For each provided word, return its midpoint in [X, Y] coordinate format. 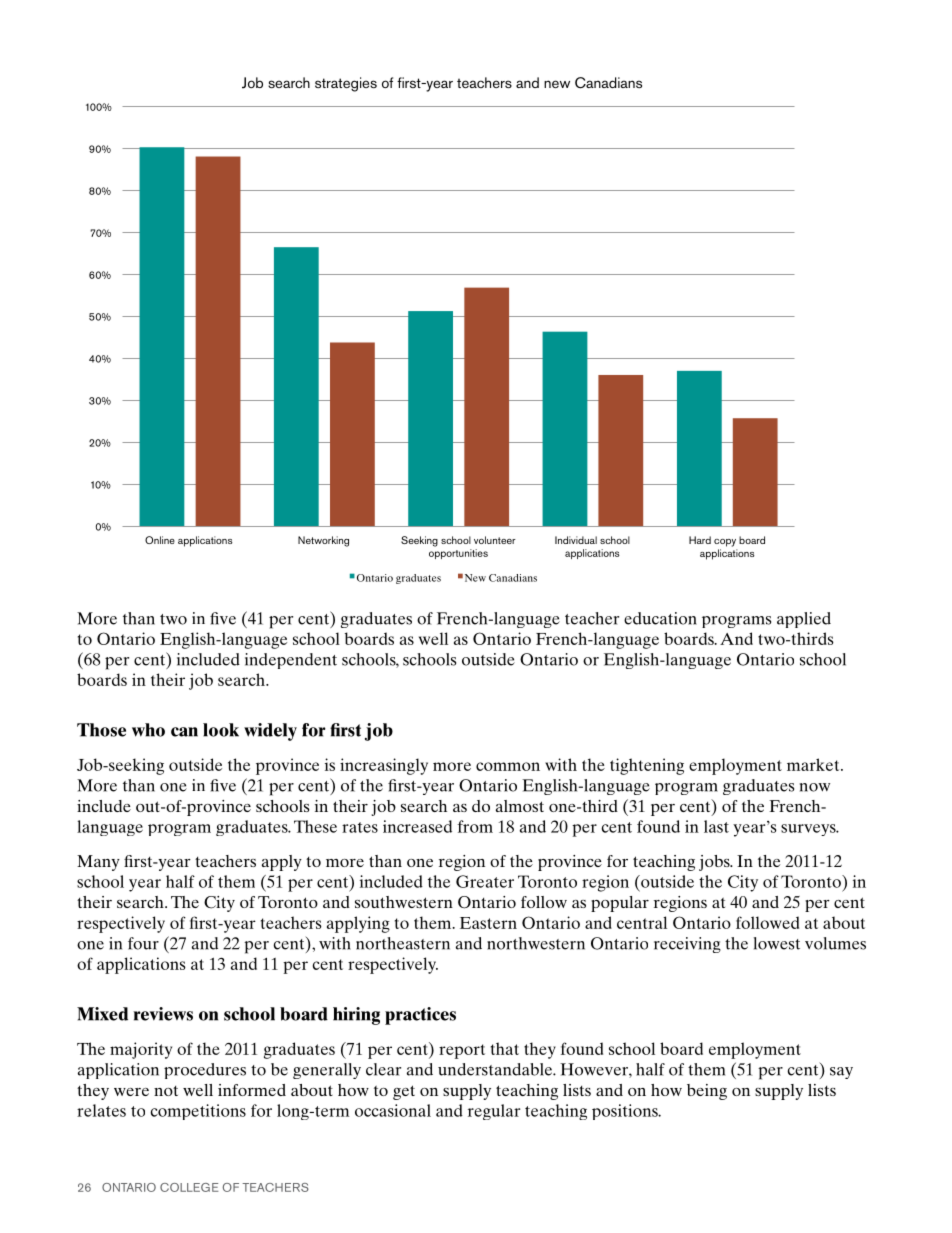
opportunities [458, 554]
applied [804, 620]
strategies [346, 84]
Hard [700, 540]
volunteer [495, 540]
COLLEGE [189, 1187]
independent [291, 661]
